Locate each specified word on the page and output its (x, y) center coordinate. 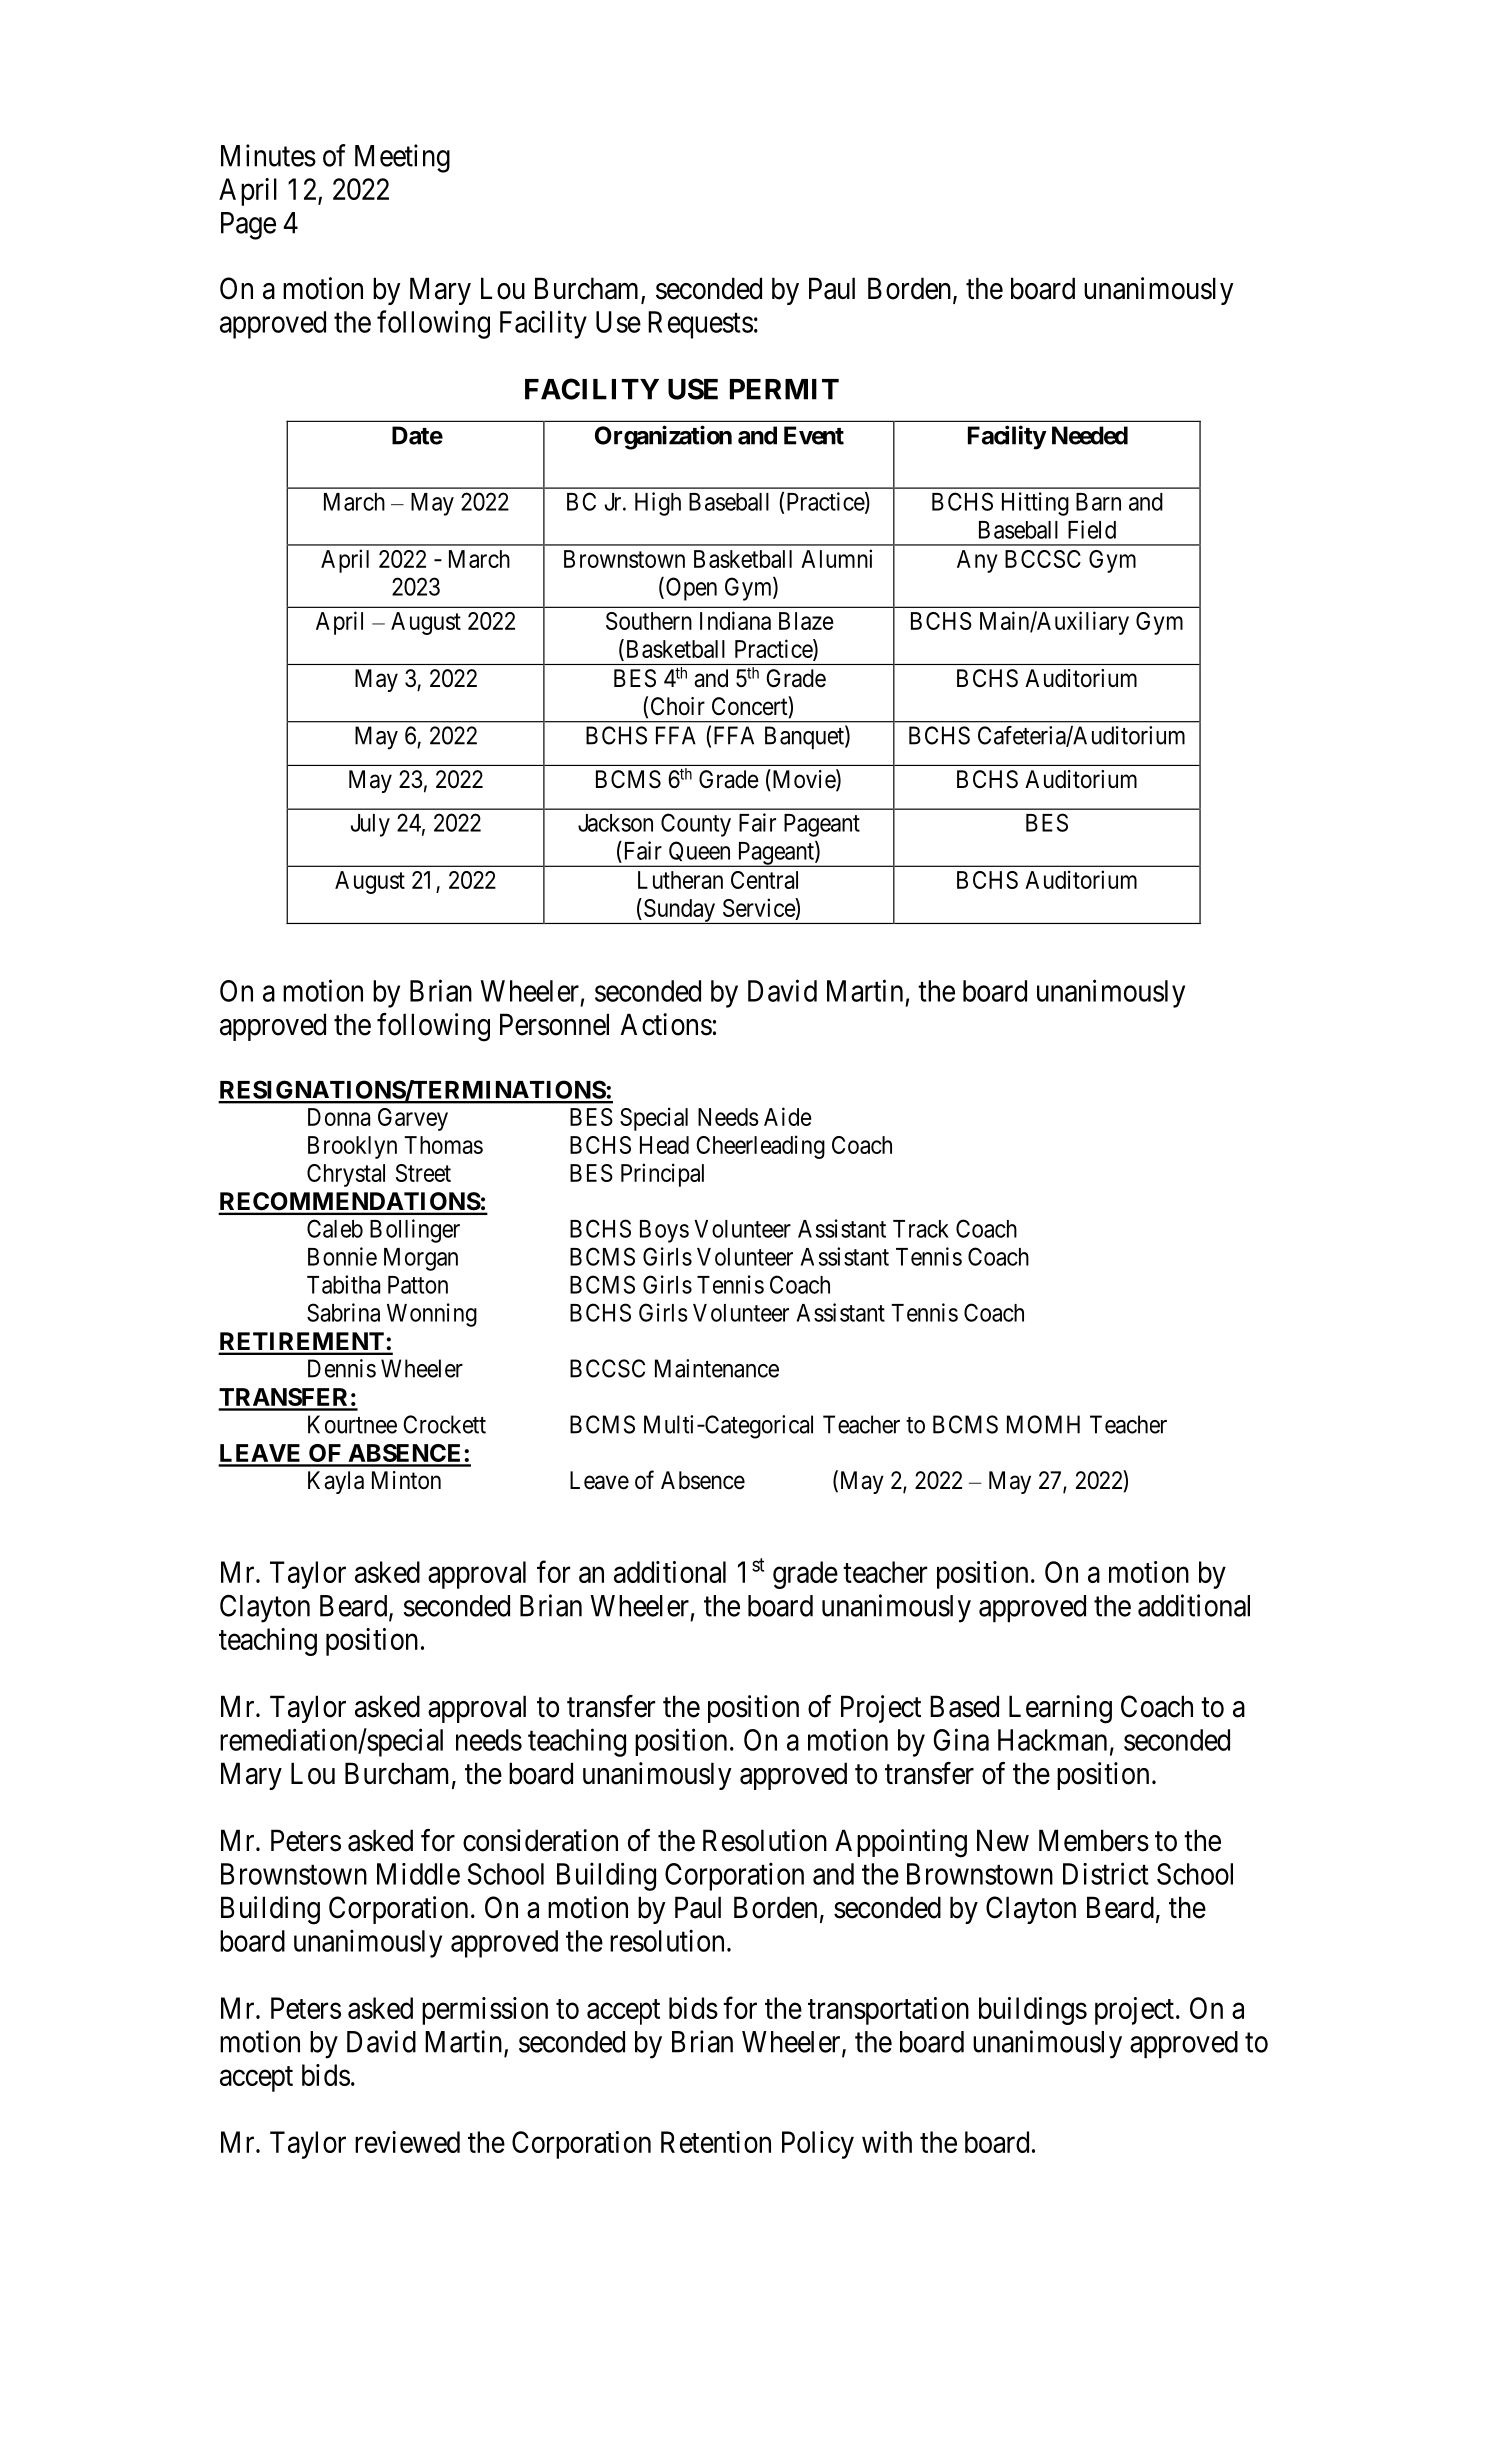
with (887, 2142)
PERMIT (784, 389)
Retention (716, 2142)
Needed (1090, 435)
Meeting (402, 158)
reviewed (407, 2142)
